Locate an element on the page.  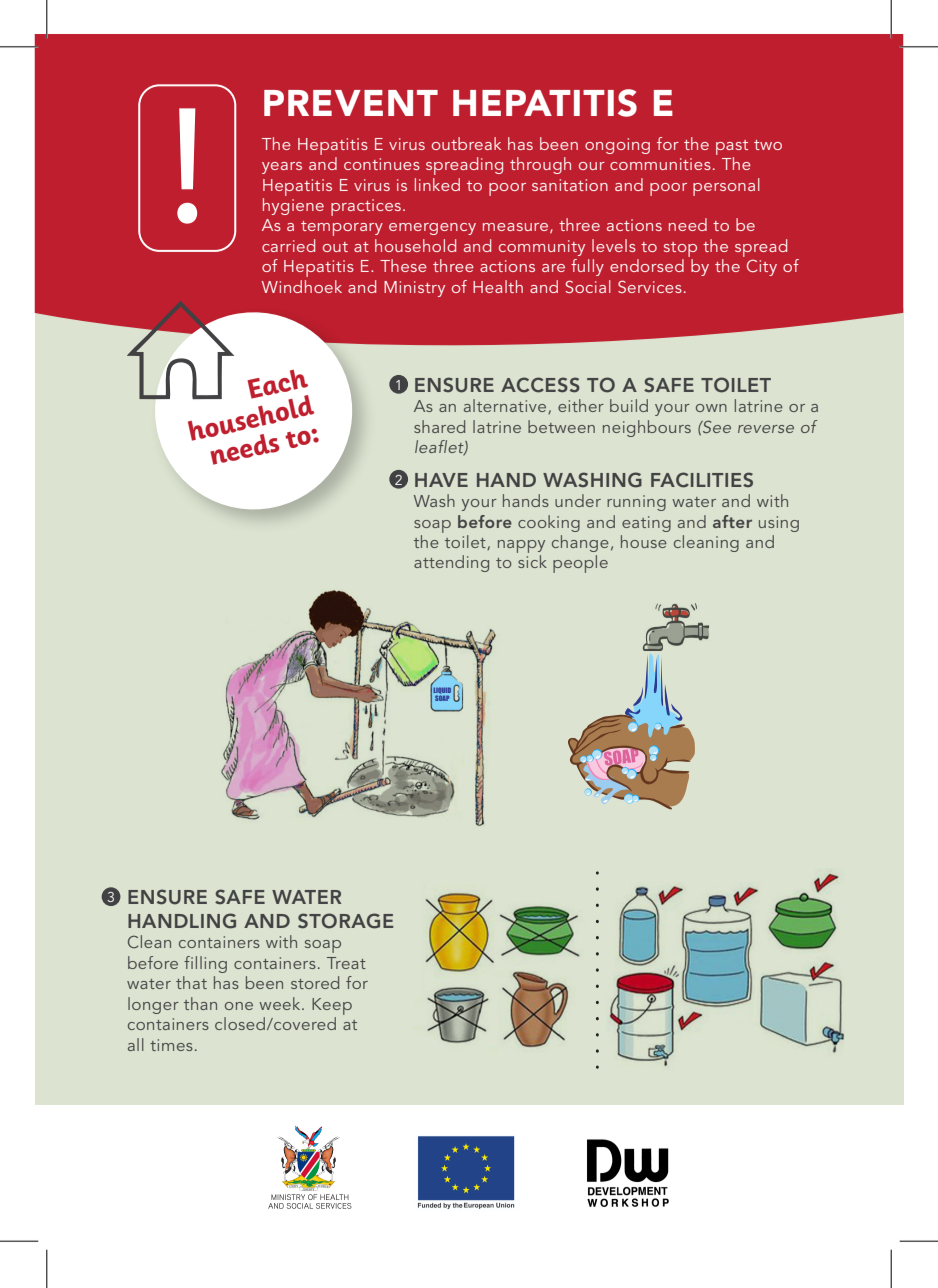
years is located at coordinates (282, 168).
